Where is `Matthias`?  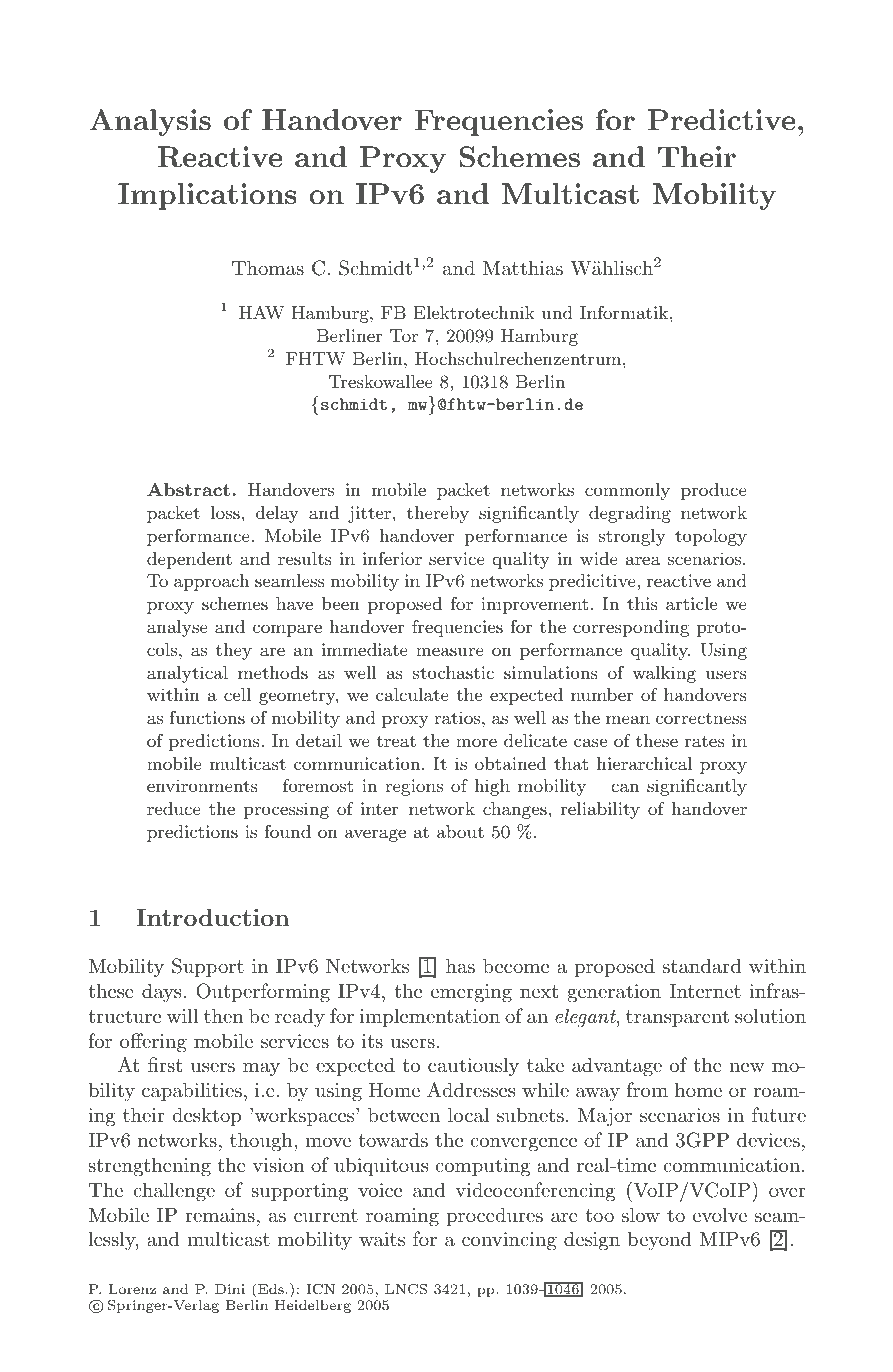
Matthias is located at coordinates (523, 268).
